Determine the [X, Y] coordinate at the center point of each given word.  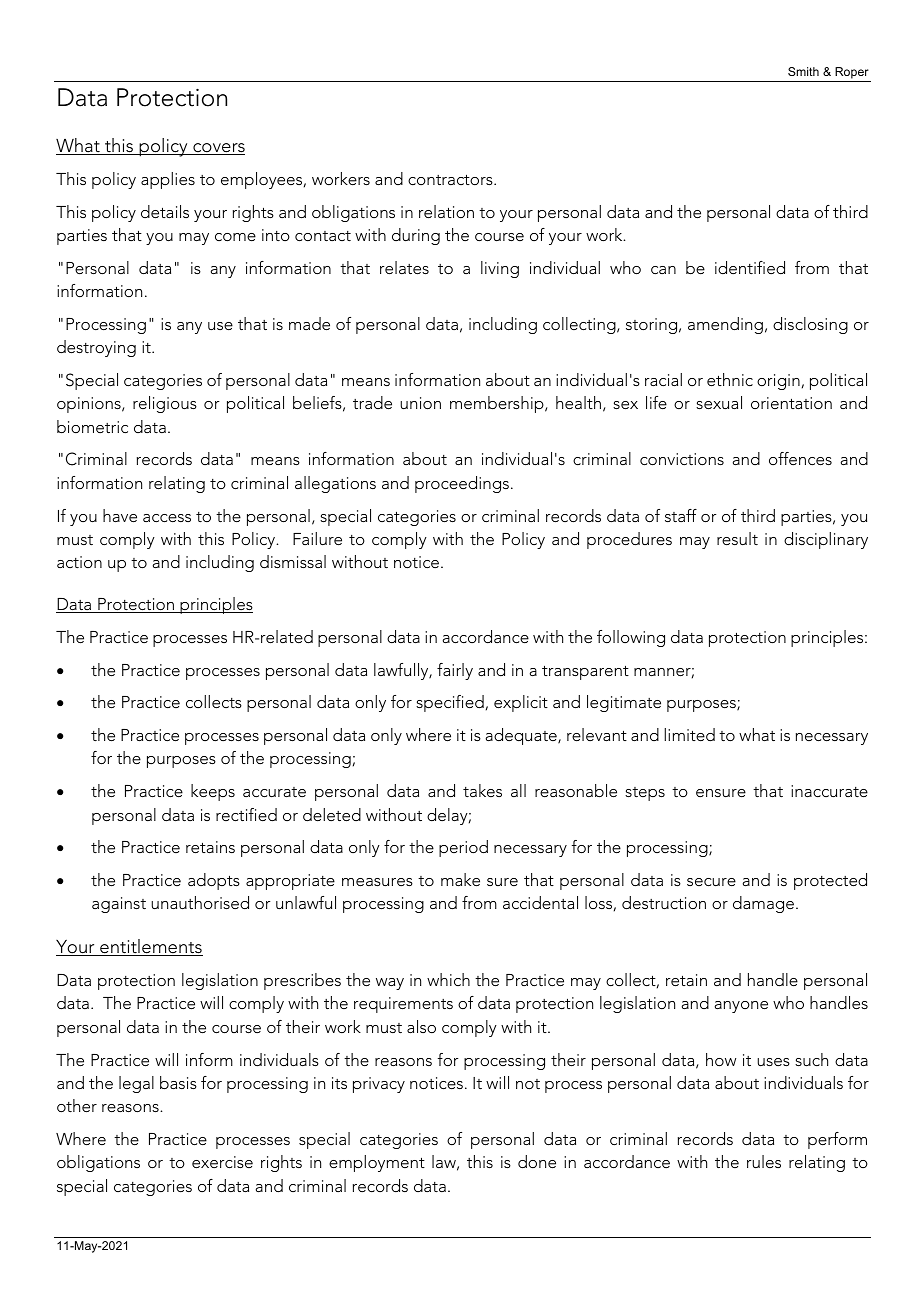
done [537, 1161]
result [737, 538]
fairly [455, 671]
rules [764, 1161]
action [79, 562]
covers [218, 149]
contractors [451, 179]
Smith [803, 71]
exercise [222, 1162]
